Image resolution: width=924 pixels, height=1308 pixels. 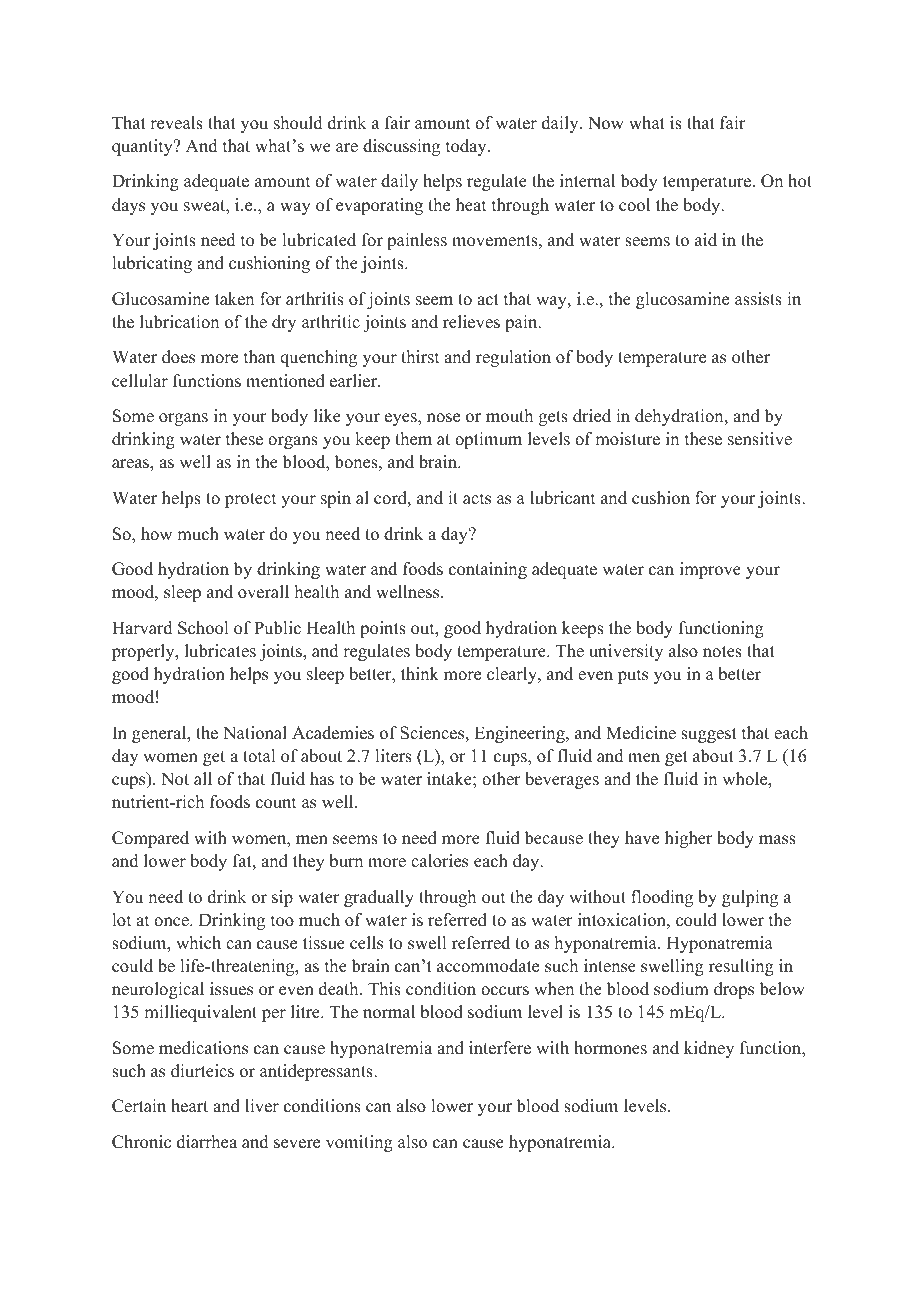 What do you see at coordinates (500, 1048) in the document?
I see `interfere` at bounding box center [500, 1048].
